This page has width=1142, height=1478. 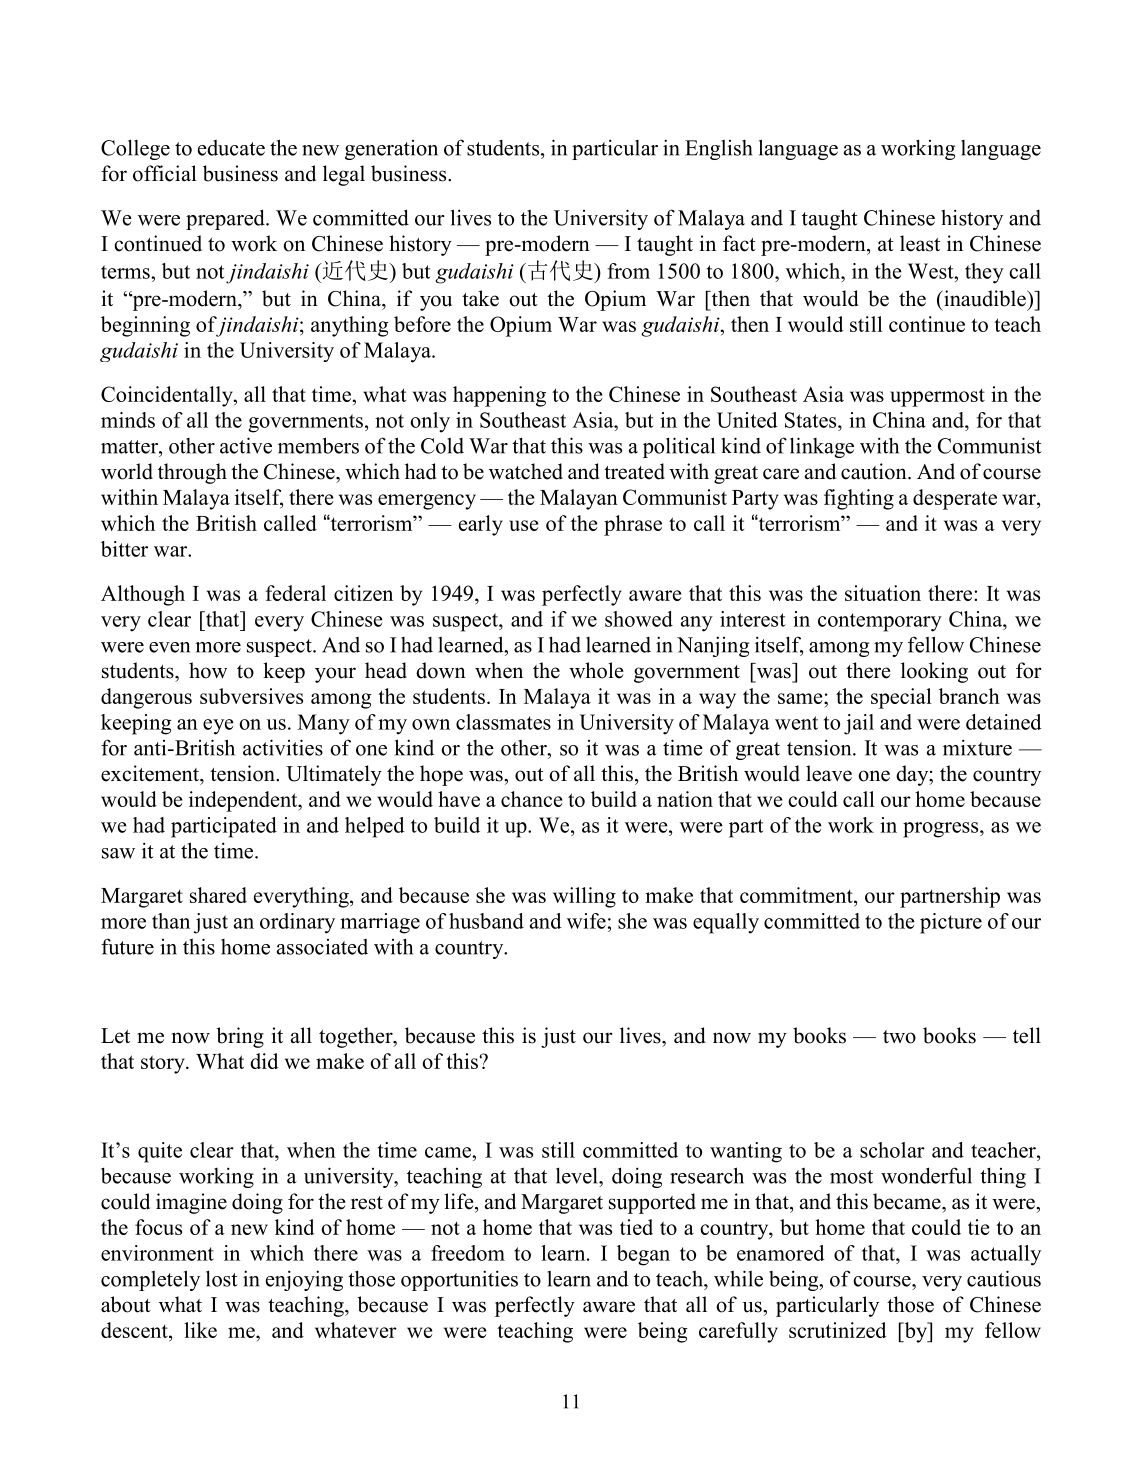 I want to click on lost, so click(x=222, y=1278).
